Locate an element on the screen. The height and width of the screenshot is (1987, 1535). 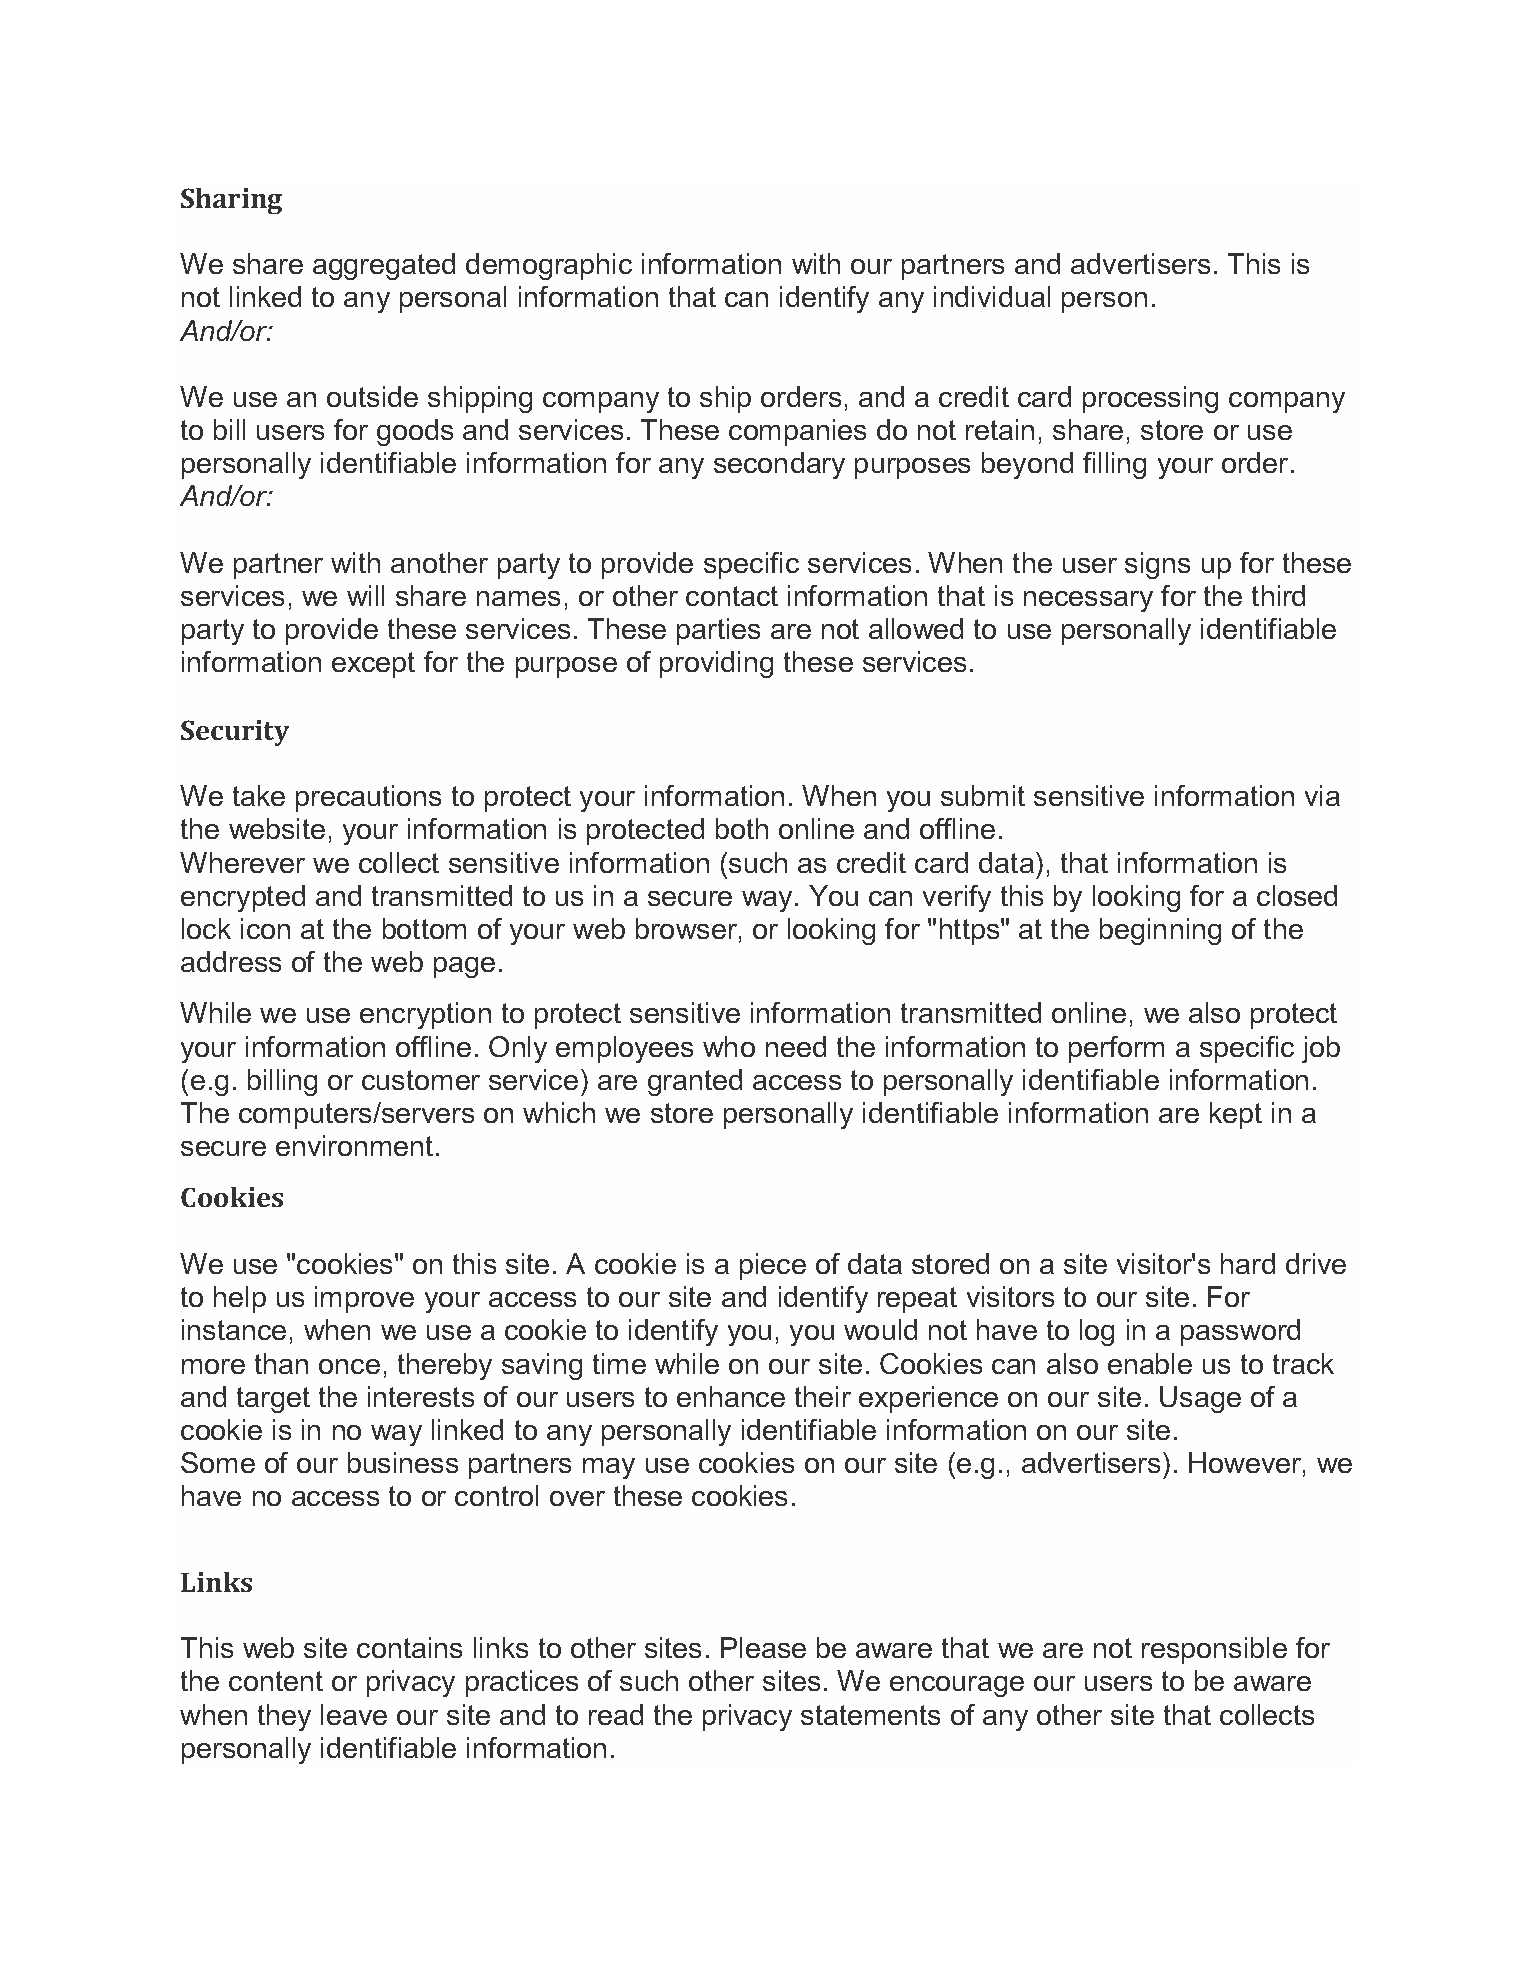
via is located at coordinates (1322, 795).
